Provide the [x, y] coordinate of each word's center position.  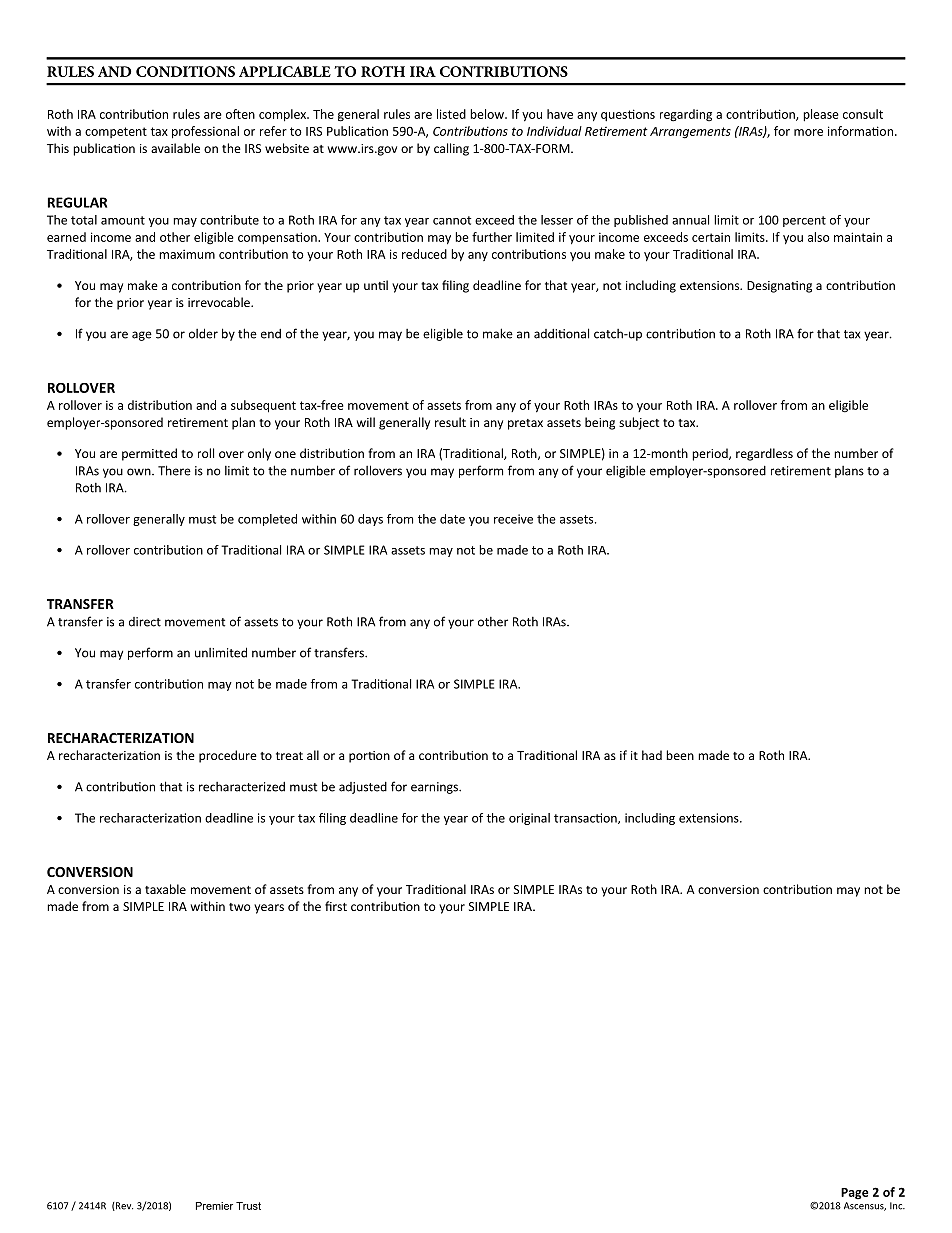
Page [854, 1194]
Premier [214, 1206]
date [452, 519]
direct [145, 622]
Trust [248, 1206]
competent [116, 132]
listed [451, 114]
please [821, 115]
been [680, 755]
